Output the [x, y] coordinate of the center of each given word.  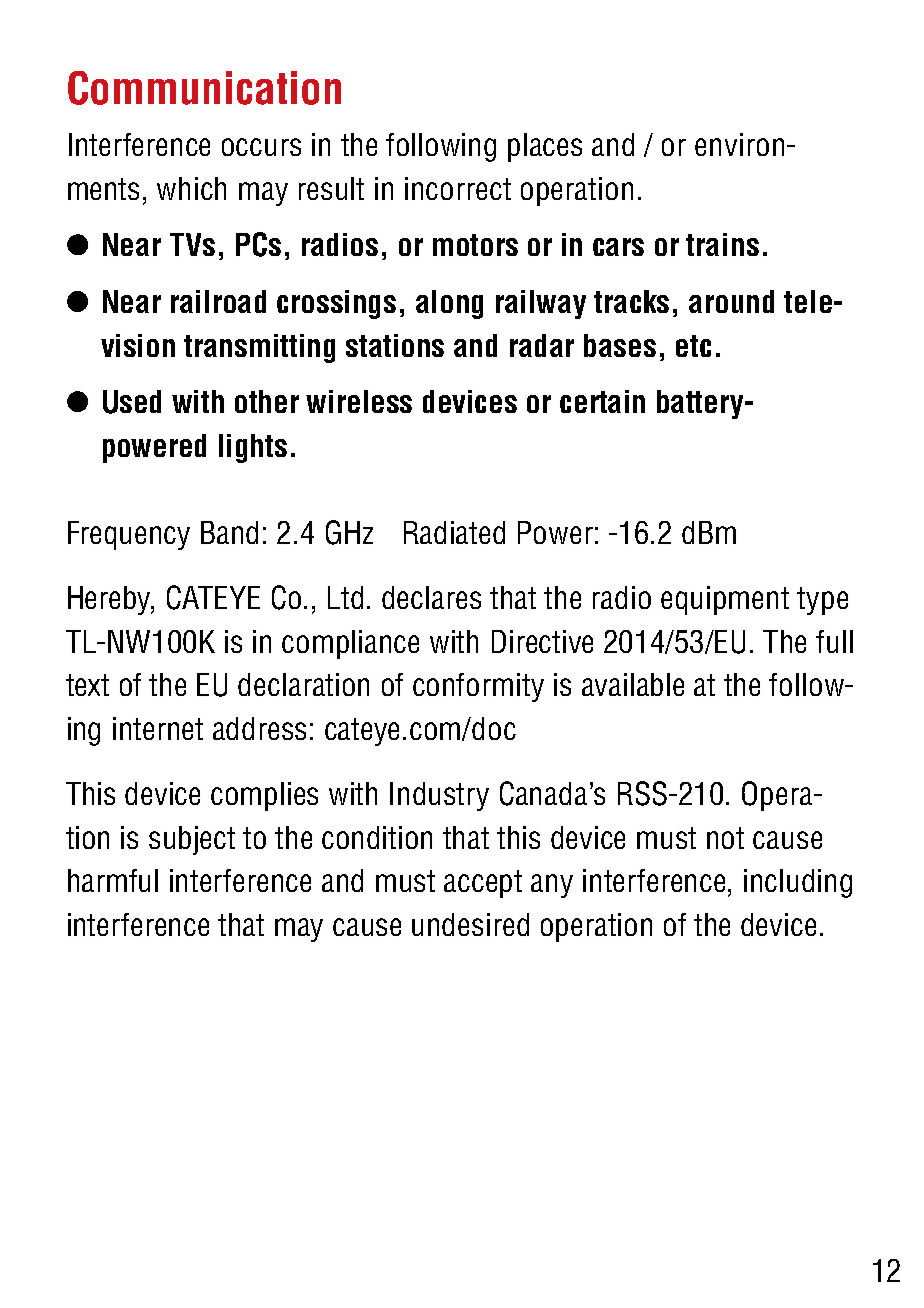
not [725, 838]
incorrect [458, 188]
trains [722, 244]
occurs [261, 147]
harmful [113, 880]
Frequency [129, 535]
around [731, 301]
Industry [439, 796]
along [449, 304]
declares [431, 597]
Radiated [454, 532]
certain [602, 401]
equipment [725, 600]
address [259, 728]
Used [132, 402]
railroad [218, 301]
